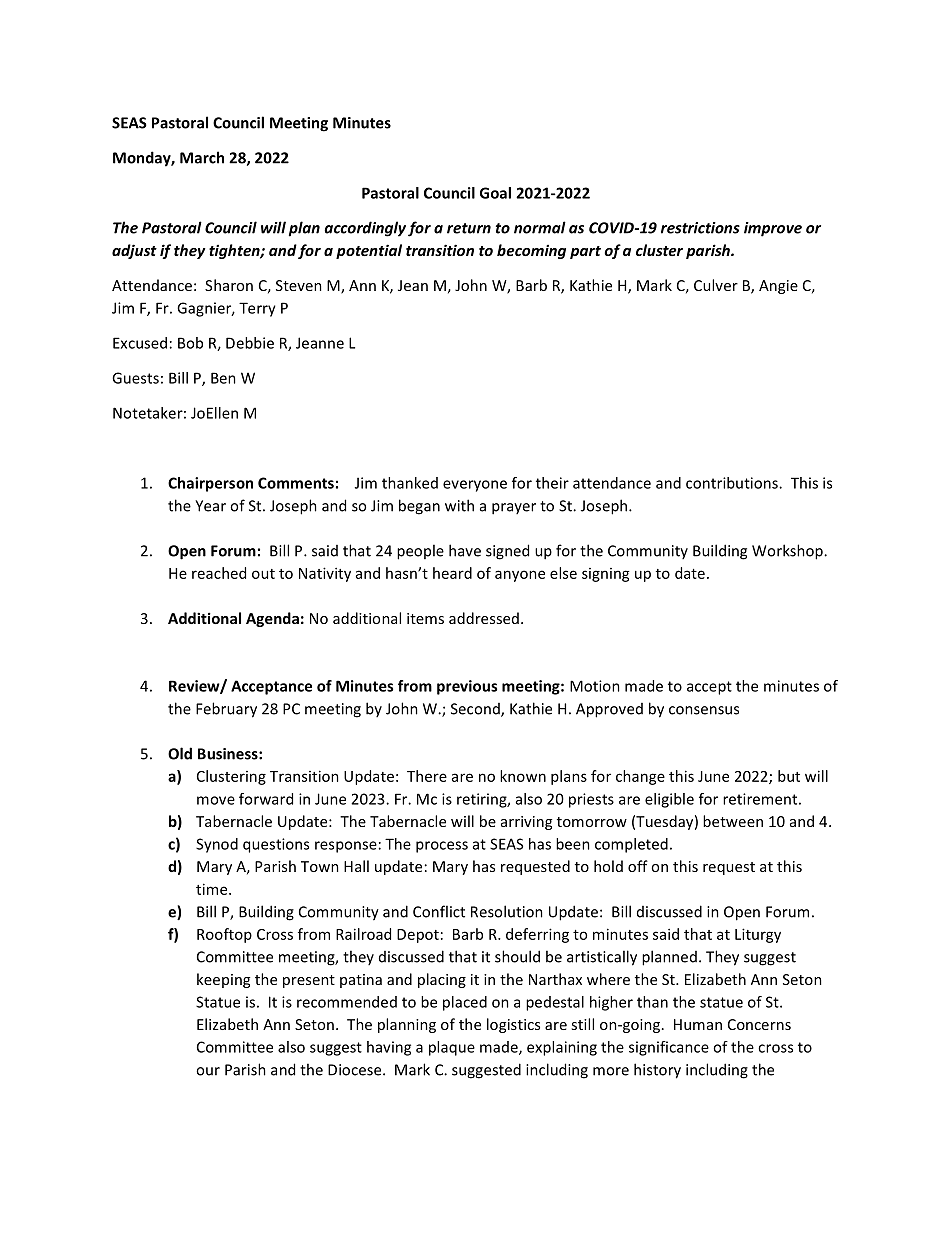 The height and width of the screenshot is (1233, 952). I want to click on contributions, so click(733, 483).
